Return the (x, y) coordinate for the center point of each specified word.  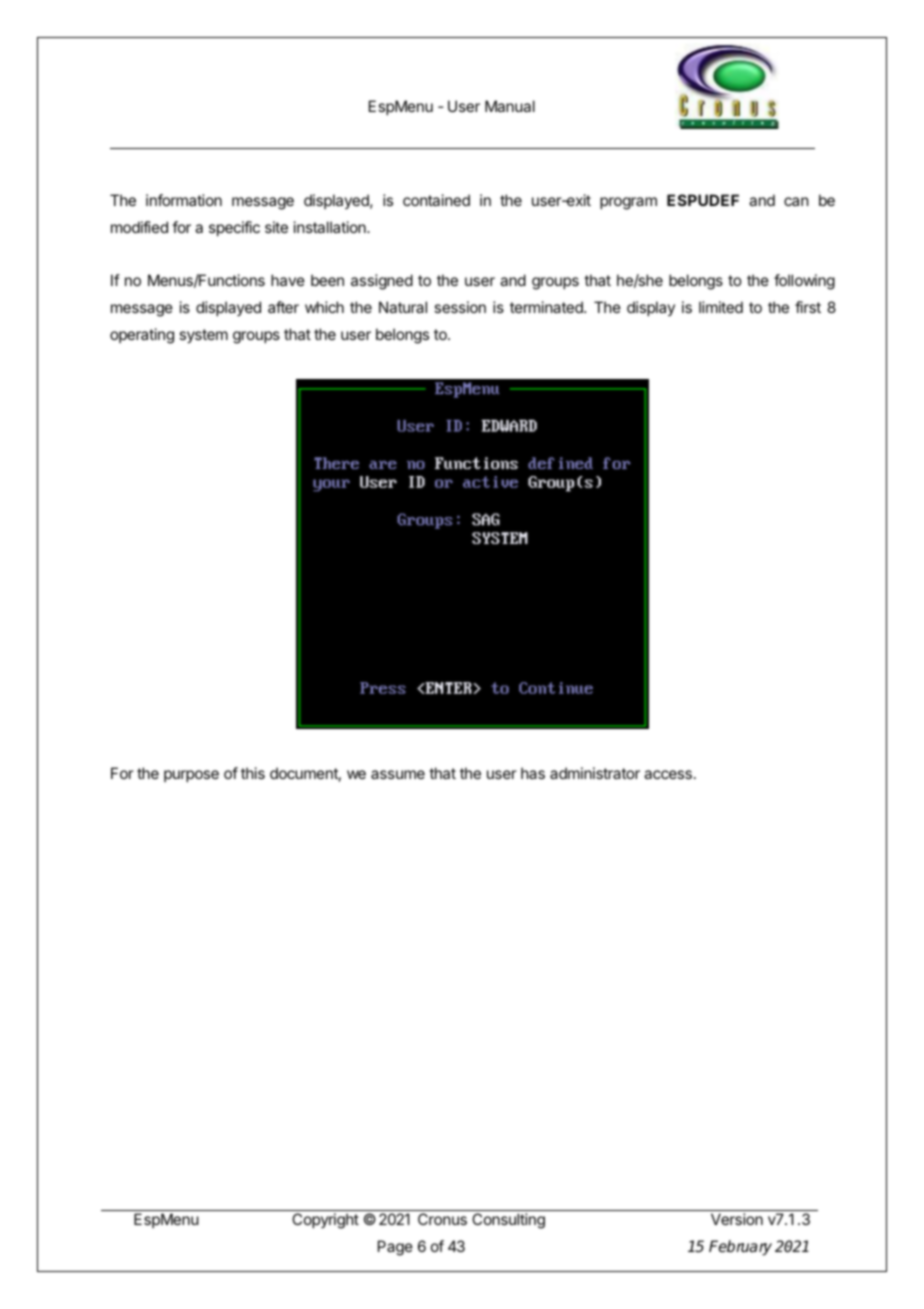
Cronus (442, 1219)
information (184, 200)
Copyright (325, 1221)
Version (737, 1219)
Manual (510, 106)
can (796, 201)
